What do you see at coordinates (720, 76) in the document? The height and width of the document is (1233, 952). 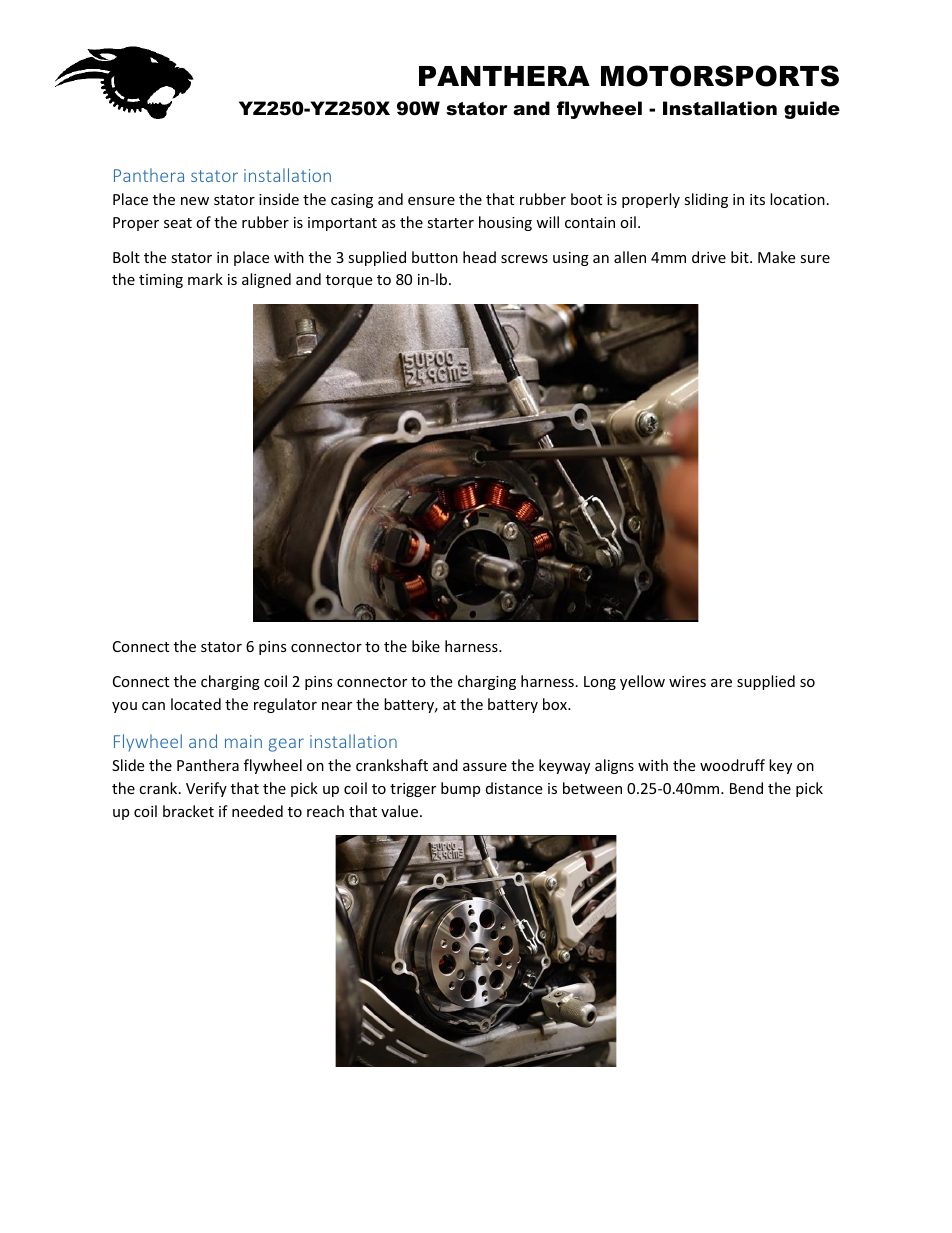 I see `MOTORSPORTS` at bounding box center [720, 76].
